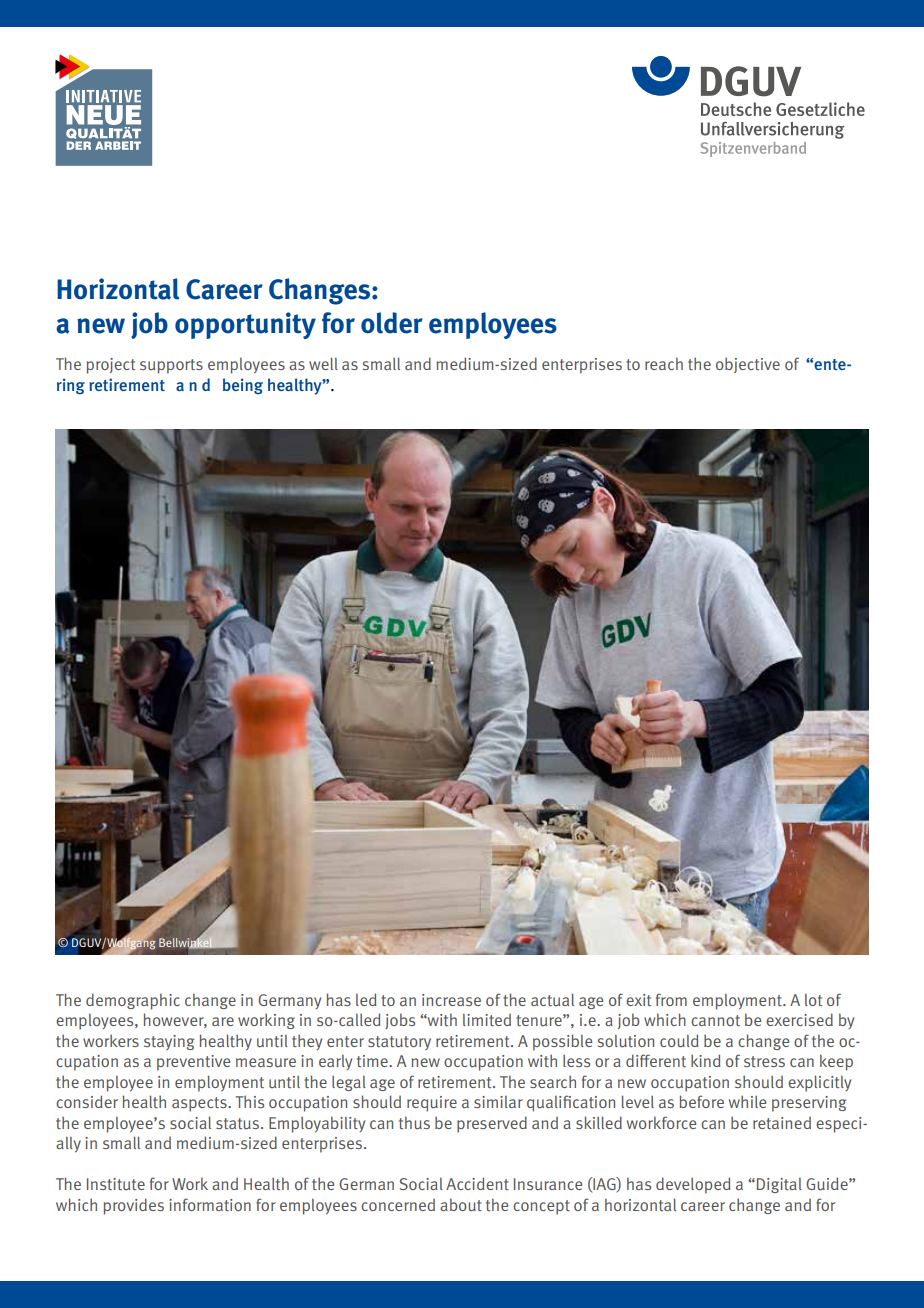 The height and width of the page is (1308, 924). What do you see at coordinates (210, 1204) in the page?
I see `information` at bounding box center [210, 1204].
